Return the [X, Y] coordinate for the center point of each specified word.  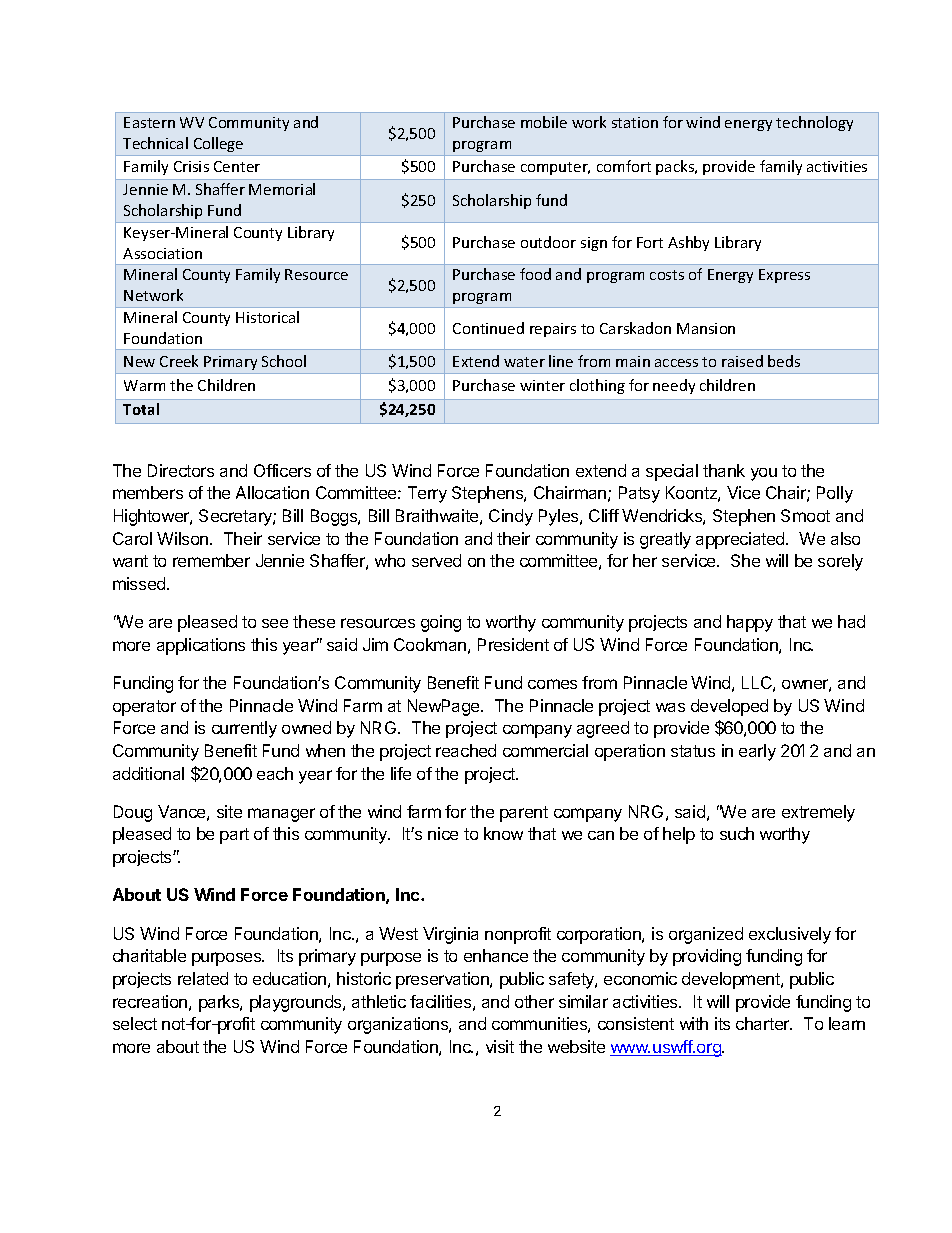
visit [500, 1046]
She [745, 560]
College [218, 144]
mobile [544, 122]
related [203, 978]
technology [814, 123]
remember [211, 560]
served [436, 560]
